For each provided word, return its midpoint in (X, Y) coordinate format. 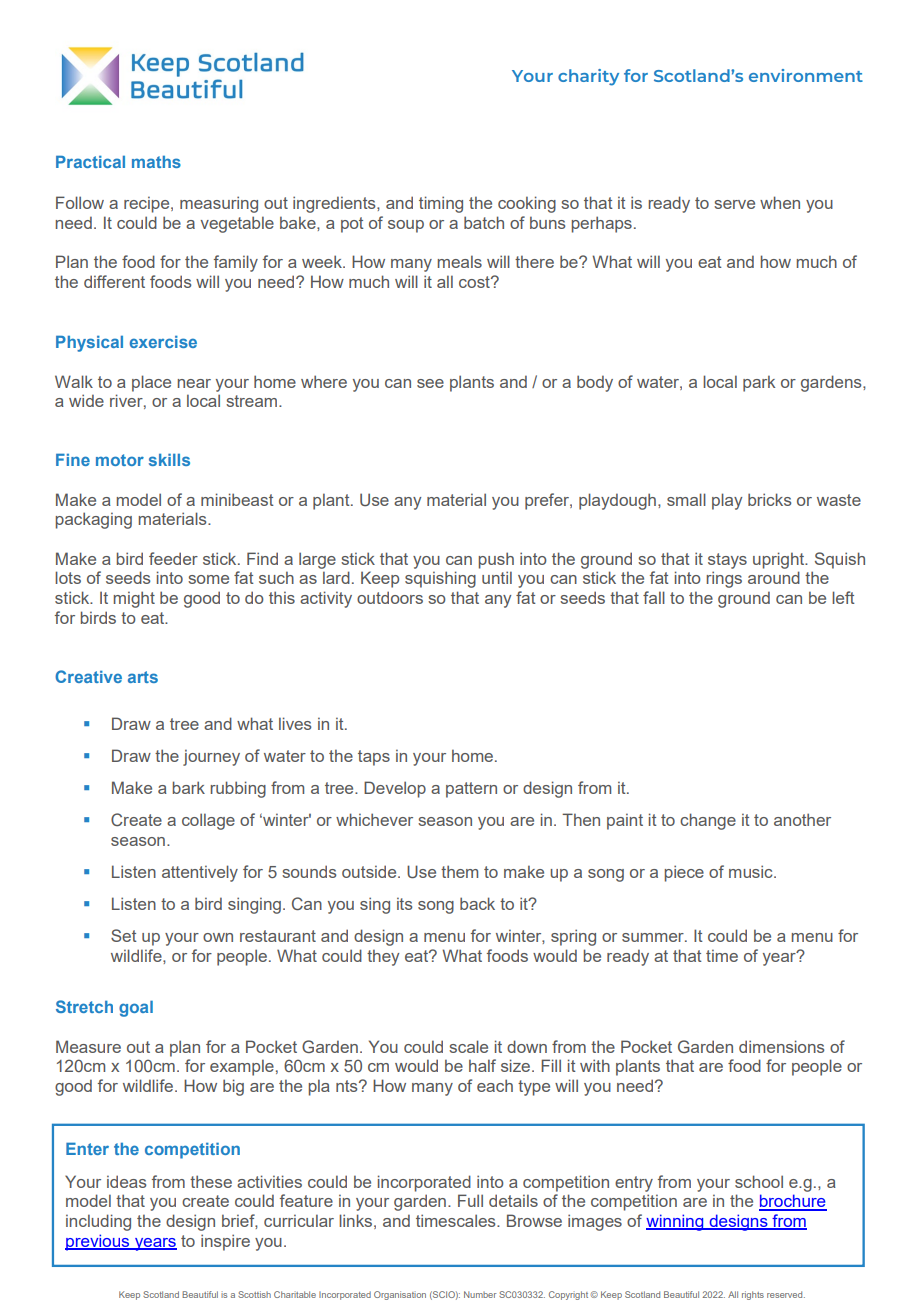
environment (806, 75)
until (497, 577)
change (708, 821)
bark (189, 787)
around (774, 577)
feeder (173, 558)
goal (136, 1008)
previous (98, 1242)
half (482, 1065)
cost (475, 282)
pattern (471, 790)
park (759, 383)
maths (156, 161)
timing (441, 204)
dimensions (781, 1046)
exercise (163, 342)
